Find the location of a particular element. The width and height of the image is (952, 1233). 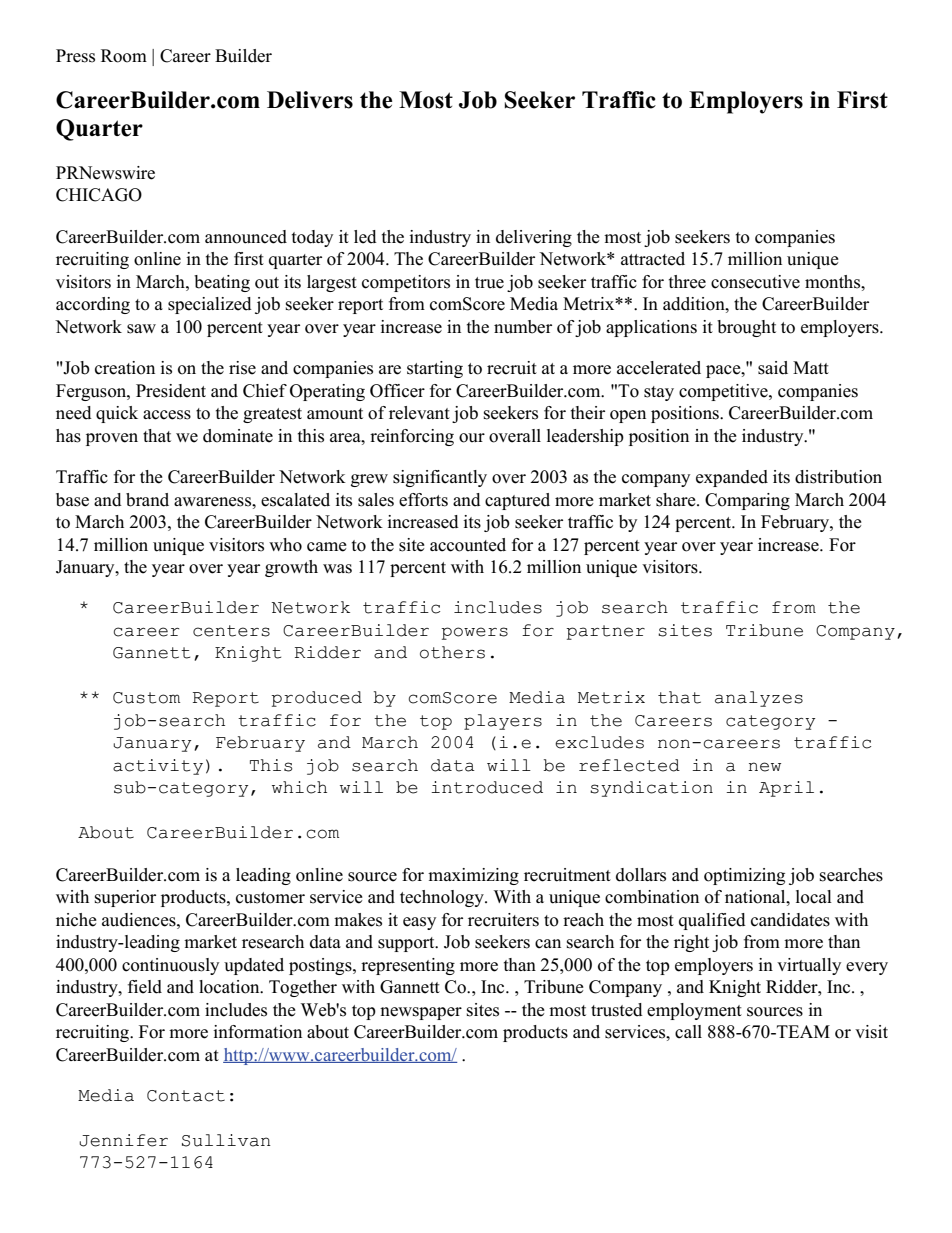

newspaper is located at coordinates (421, 1013).
